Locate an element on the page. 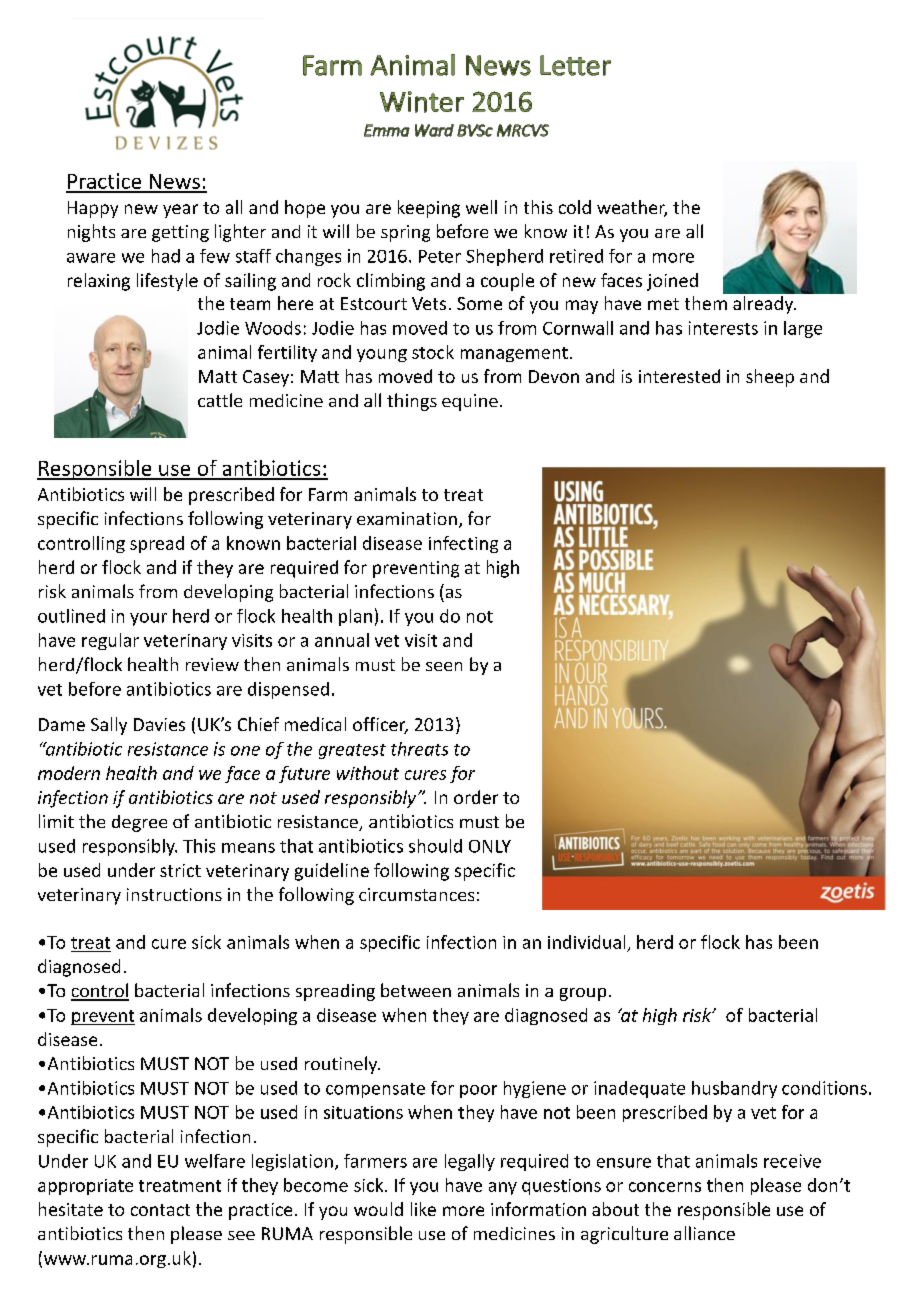  like is located at coordinates (423, 1209).
